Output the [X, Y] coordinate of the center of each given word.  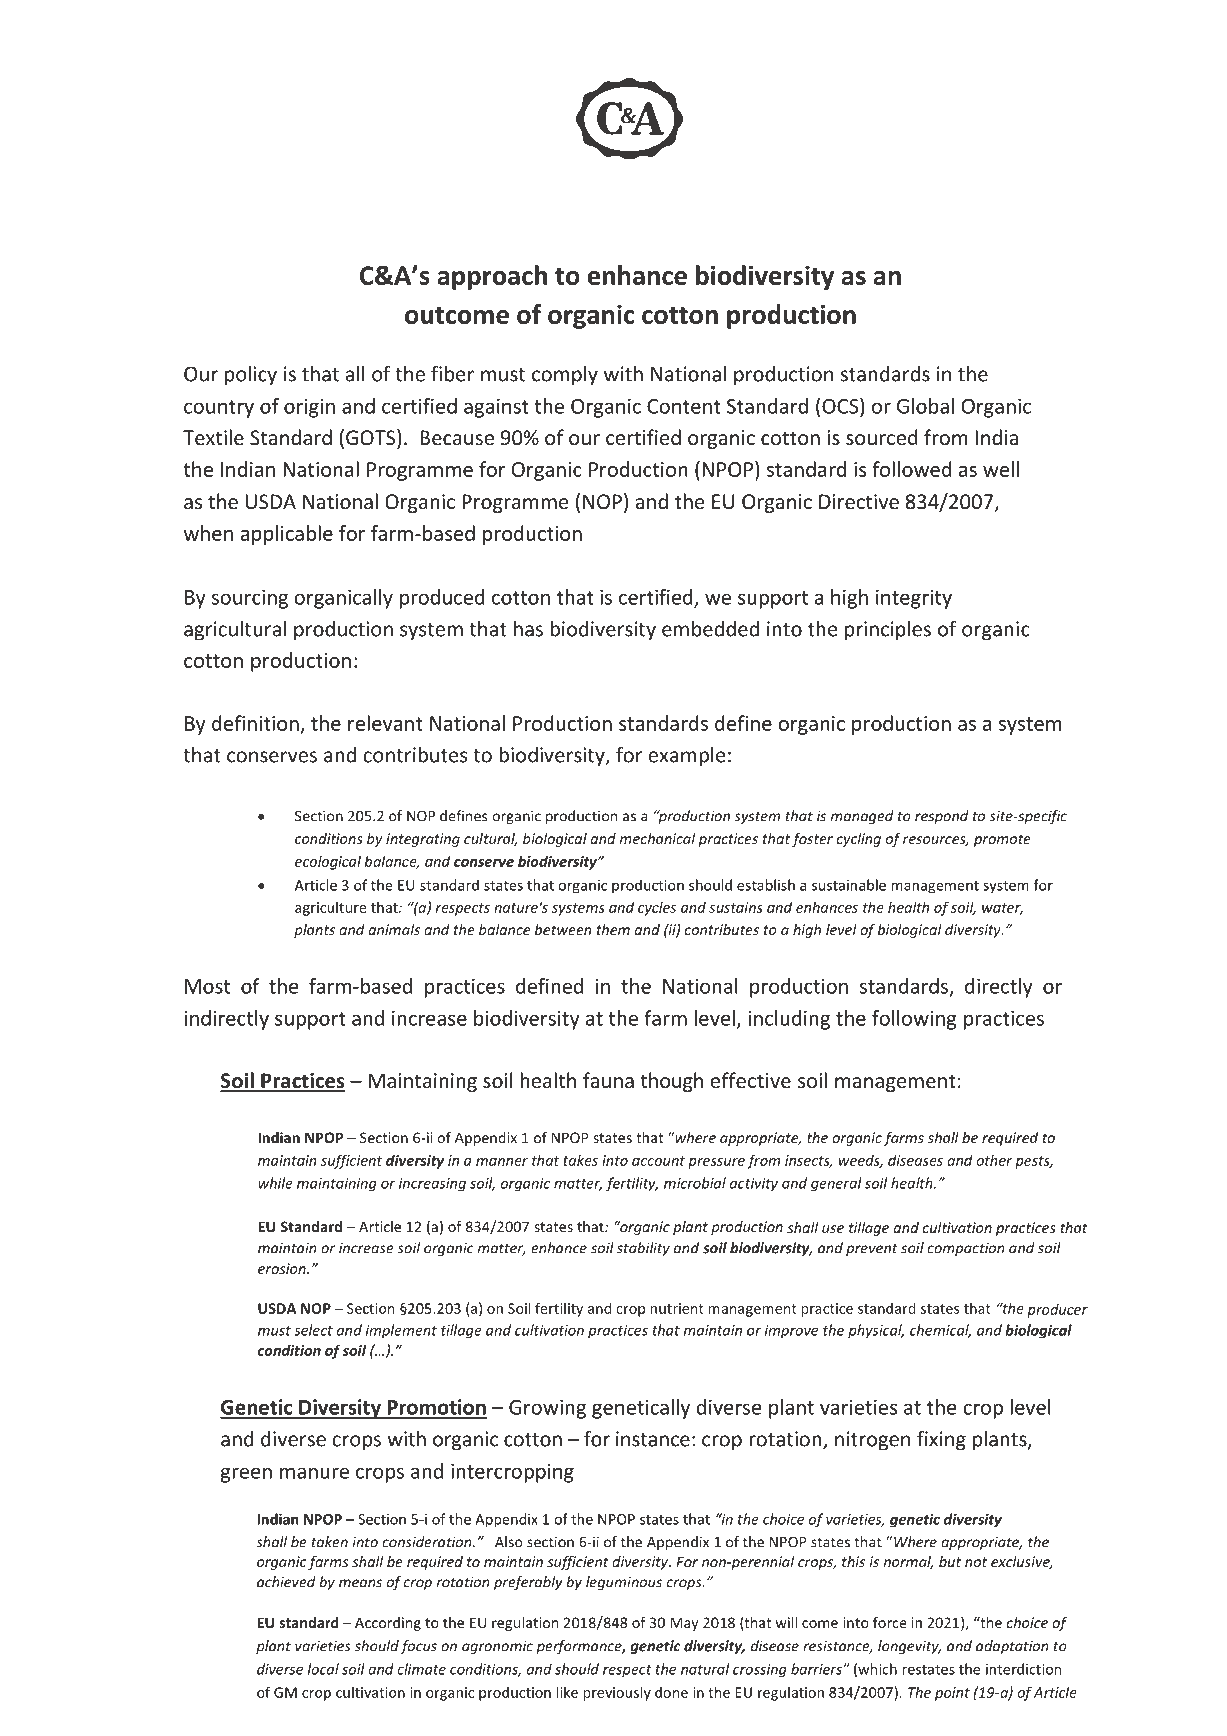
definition [255, 723]
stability [643, 1249]
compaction [966, 1249]
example [687, 756]
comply [565, 375]
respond [942, 817]
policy [251, 375]
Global [925, 406]
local [323, 1669]
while [275, 1183]
